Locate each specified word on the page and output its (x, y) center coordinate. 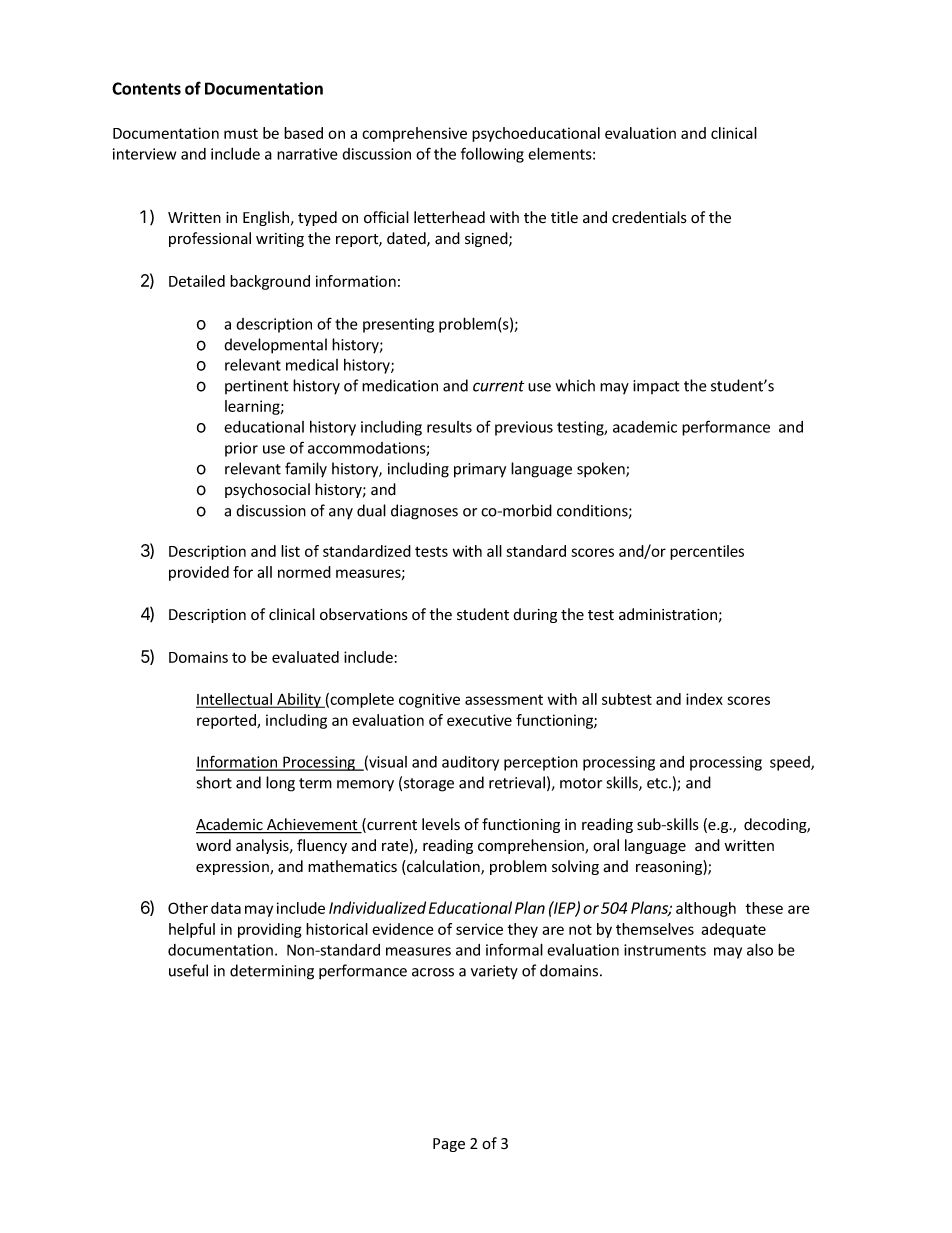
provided (199, 573)
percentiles (707, 552)
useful (188, 970)
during (535, 615)
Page (449, 1145)
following (492, 155)
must (241, 134)
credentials (649, 217)
